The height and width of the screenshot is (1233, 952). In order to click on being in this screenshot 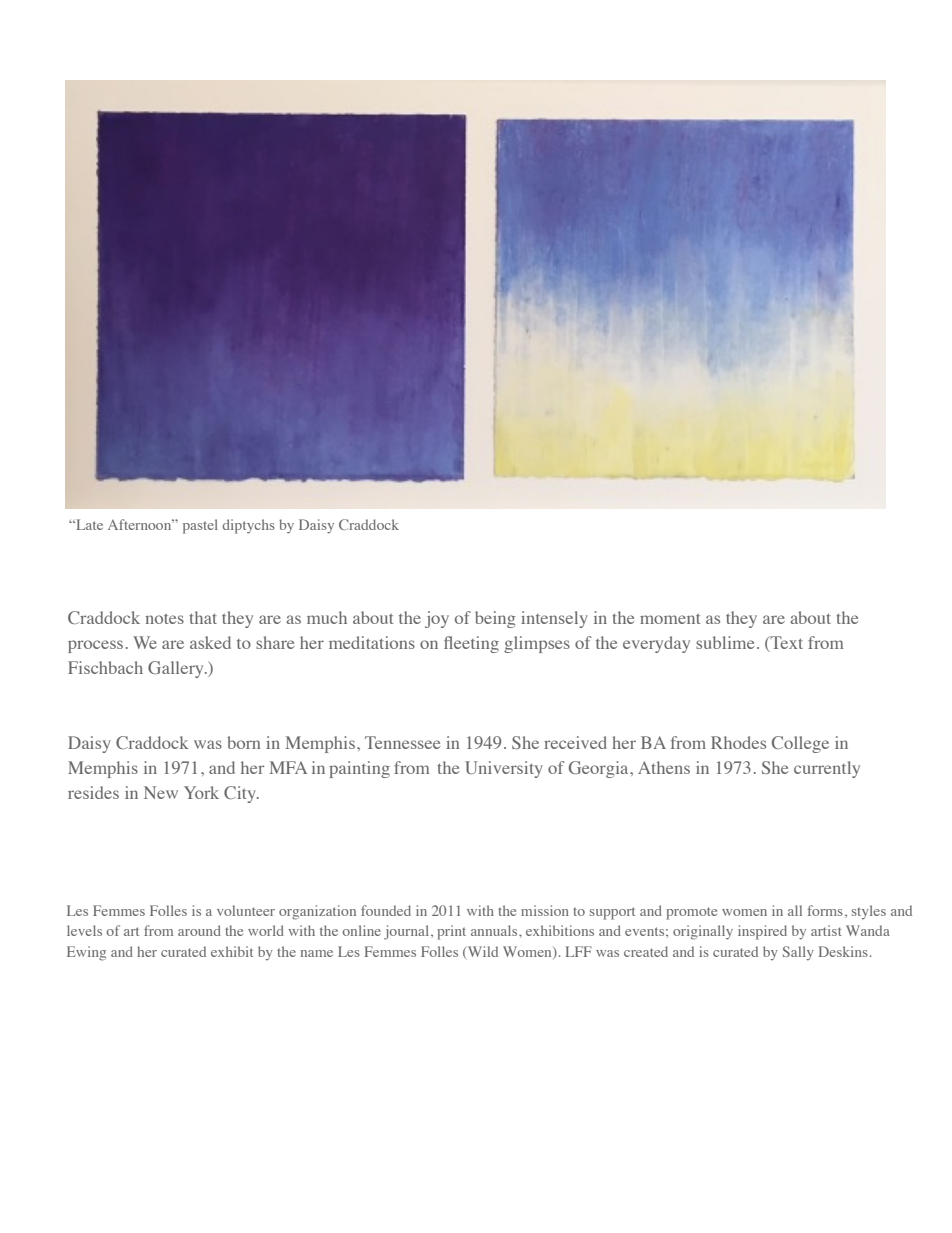, I will do `click(495, 619)`.
